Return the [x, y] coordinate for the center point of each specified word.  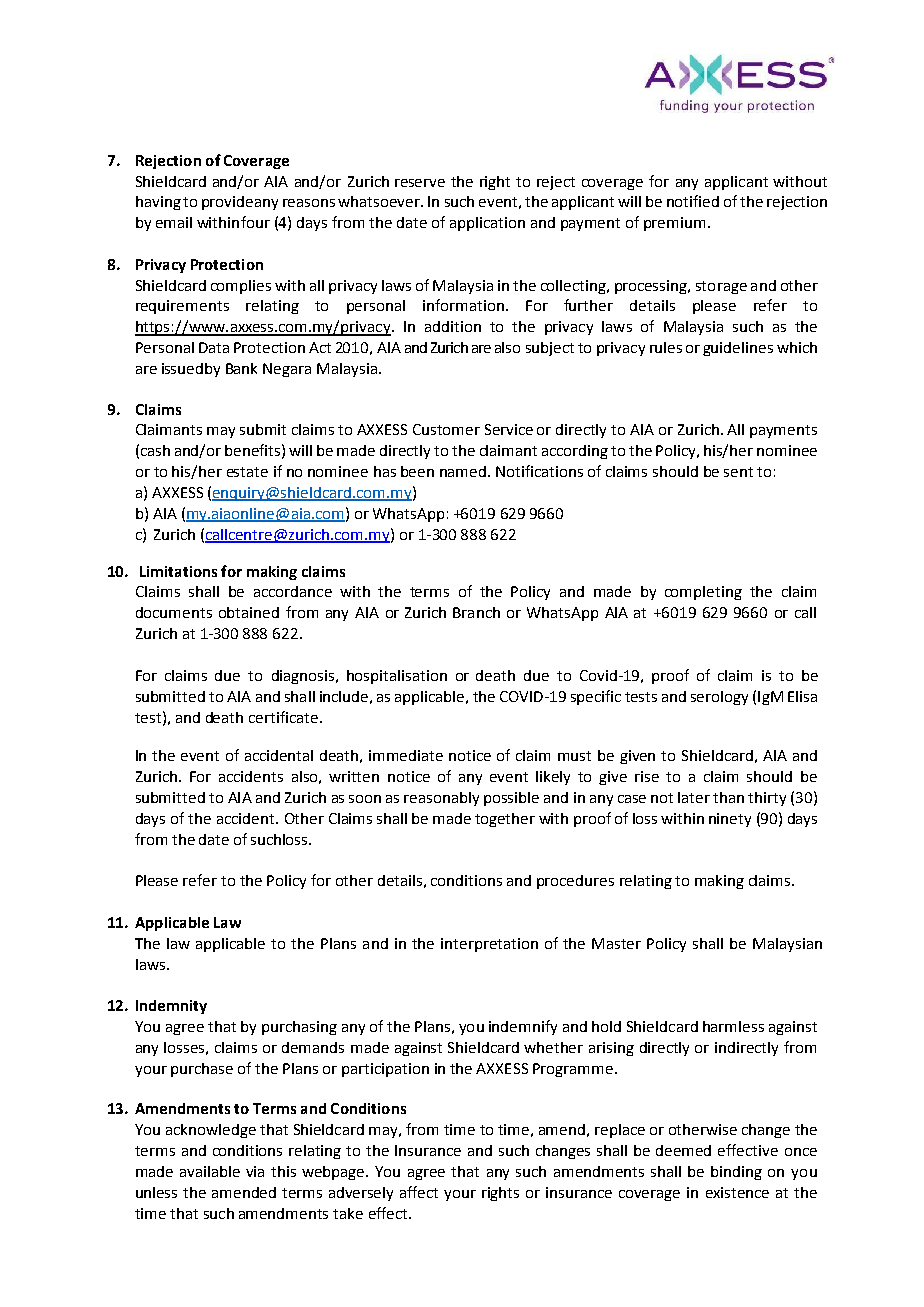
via [255, 1171]
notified [693, 201]
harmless [733, 1026]
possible [511, 799]
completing [703, 593]
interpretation [489, 945]
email [174, 222]
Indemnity [171, 1007]
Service [509, 429]
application [487, 224]
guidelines [738, 349]
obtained [249, 612]
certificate [283, 717]
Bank [241, 368]
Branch [476, 612]
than [728, 797]
